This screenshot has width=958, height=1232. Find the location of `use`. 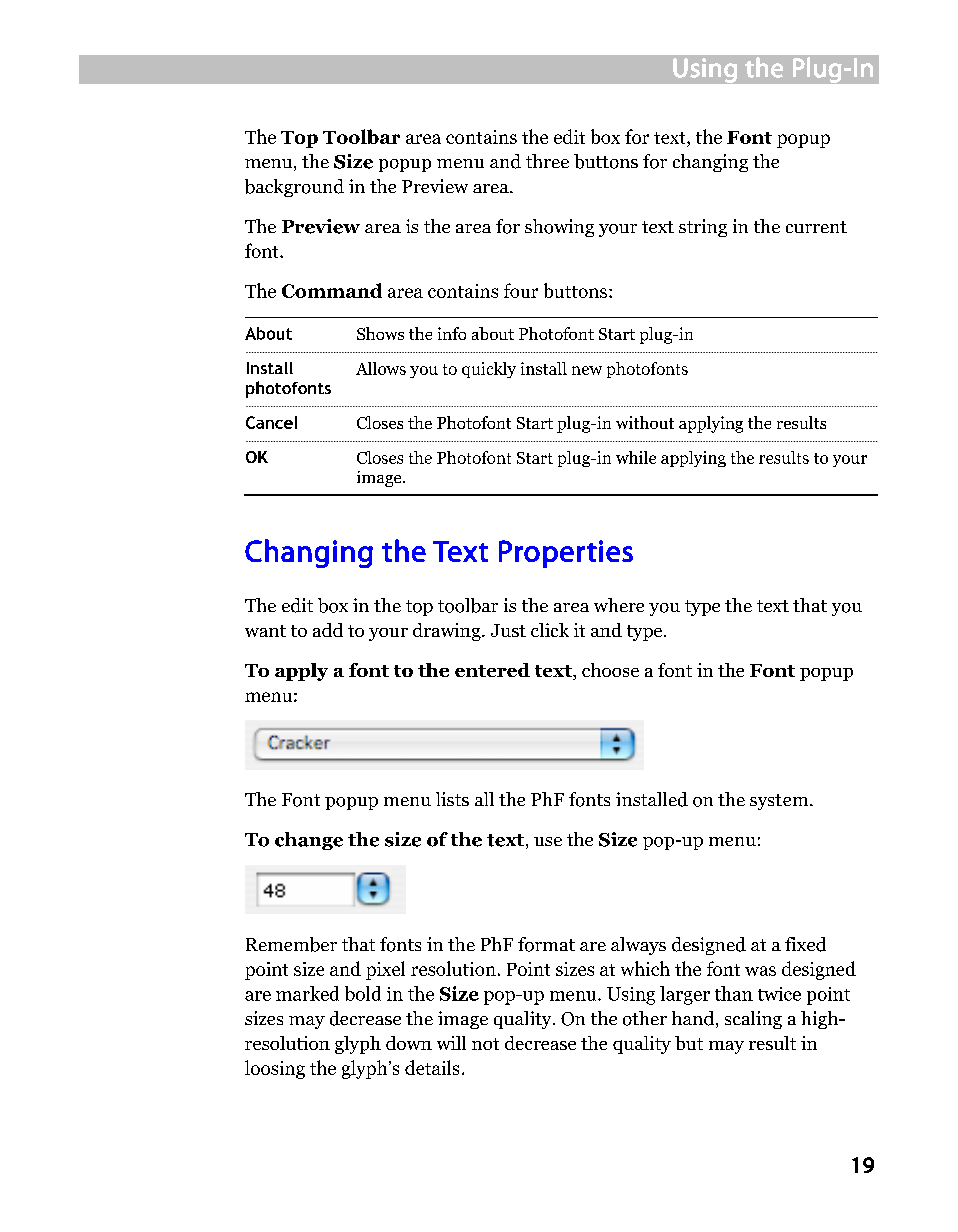

use is located at coordinates (548, 841).
